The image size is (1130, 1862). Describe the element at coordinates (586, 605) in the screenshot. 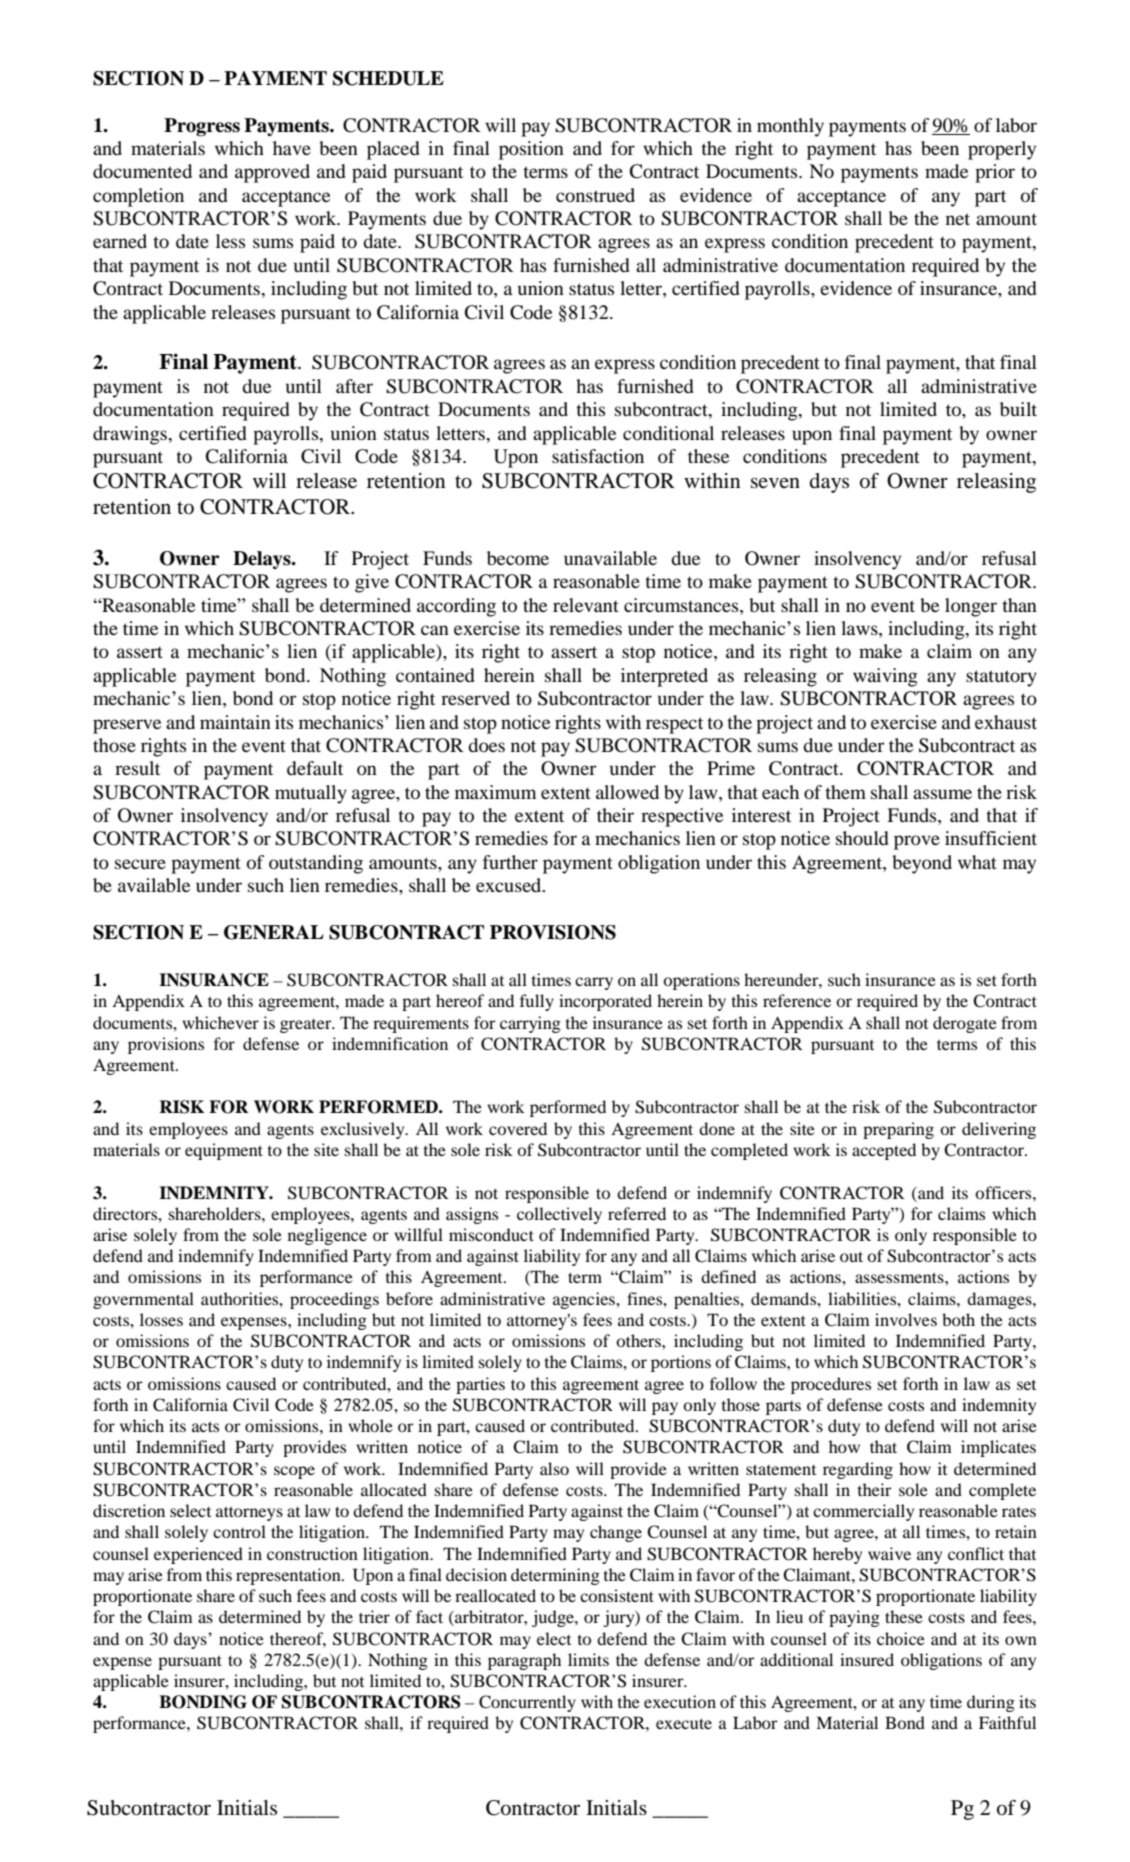

I see `relevant` at that location.
